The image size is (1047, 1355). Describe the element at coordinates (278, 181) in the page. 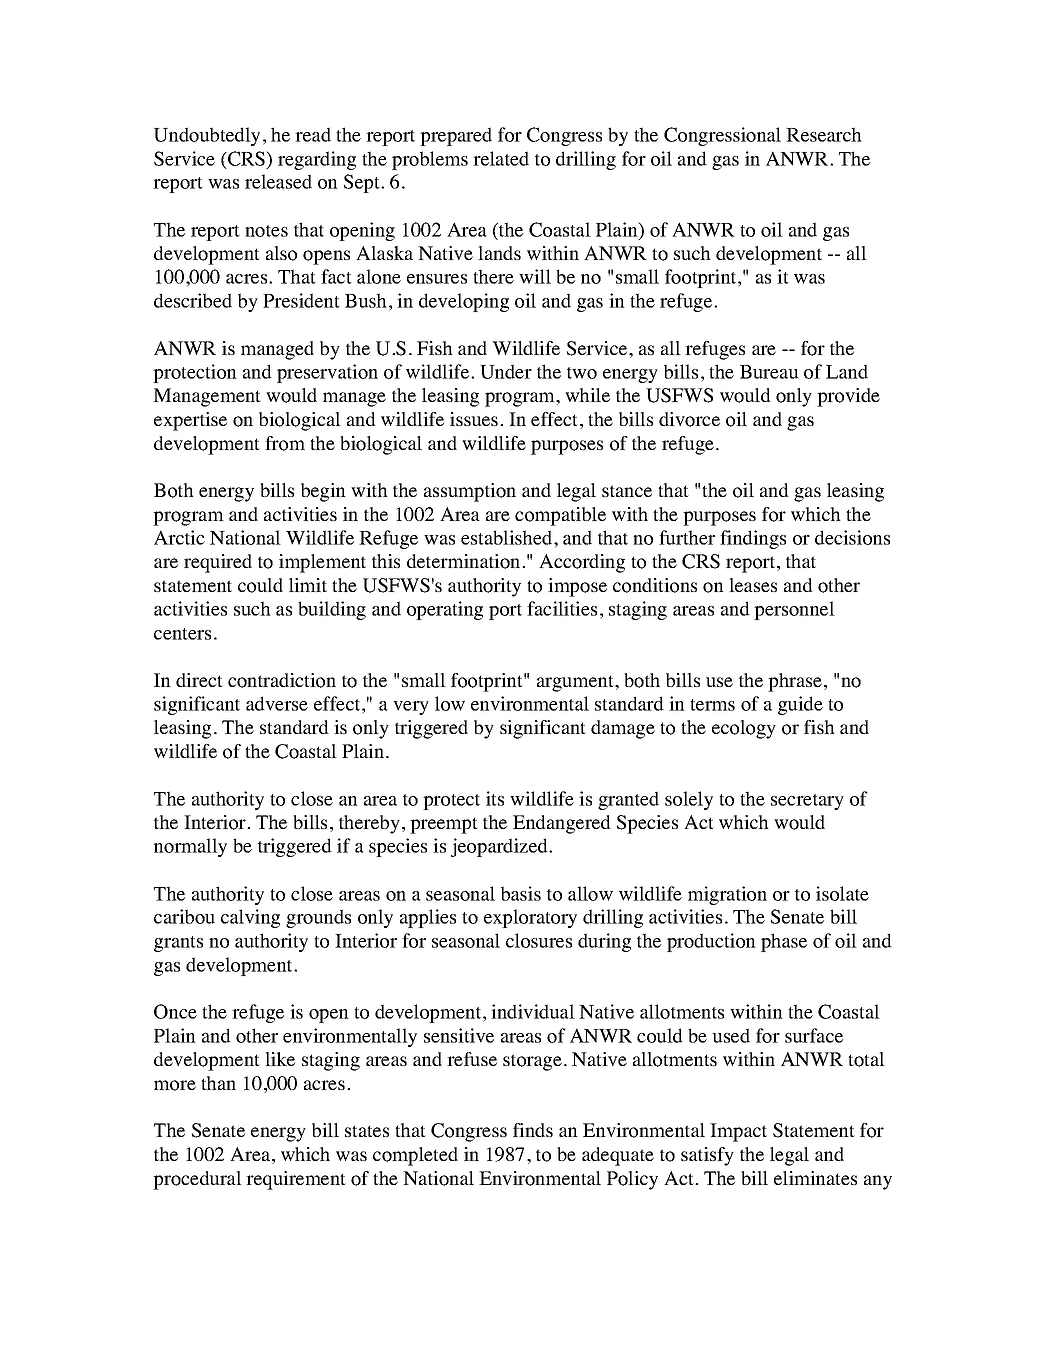

I see `released` at that location.
